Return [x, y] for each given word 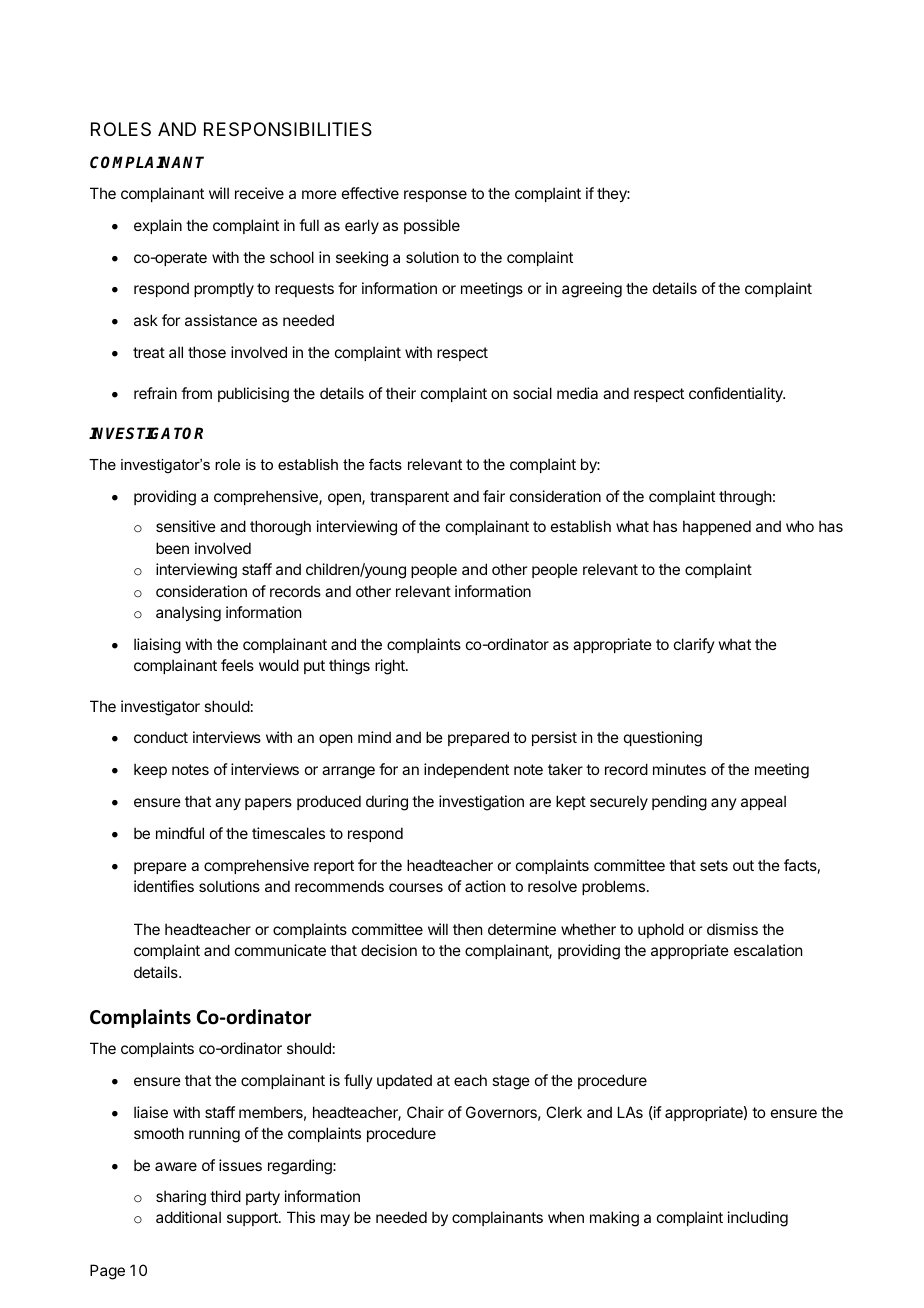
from [196, 393]
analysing [188, 614]
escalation [768, 950]
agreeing [592, 290]
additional [188, 1217]
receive [259, 193]
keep [150, 770]
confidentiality [737, 394]
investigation [481, 803]
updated [404, 1081]
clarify [694, 645]
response [435, 196]
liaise [151, 1112]
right [391, 667]
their [401, 393]
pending [679, 803]
